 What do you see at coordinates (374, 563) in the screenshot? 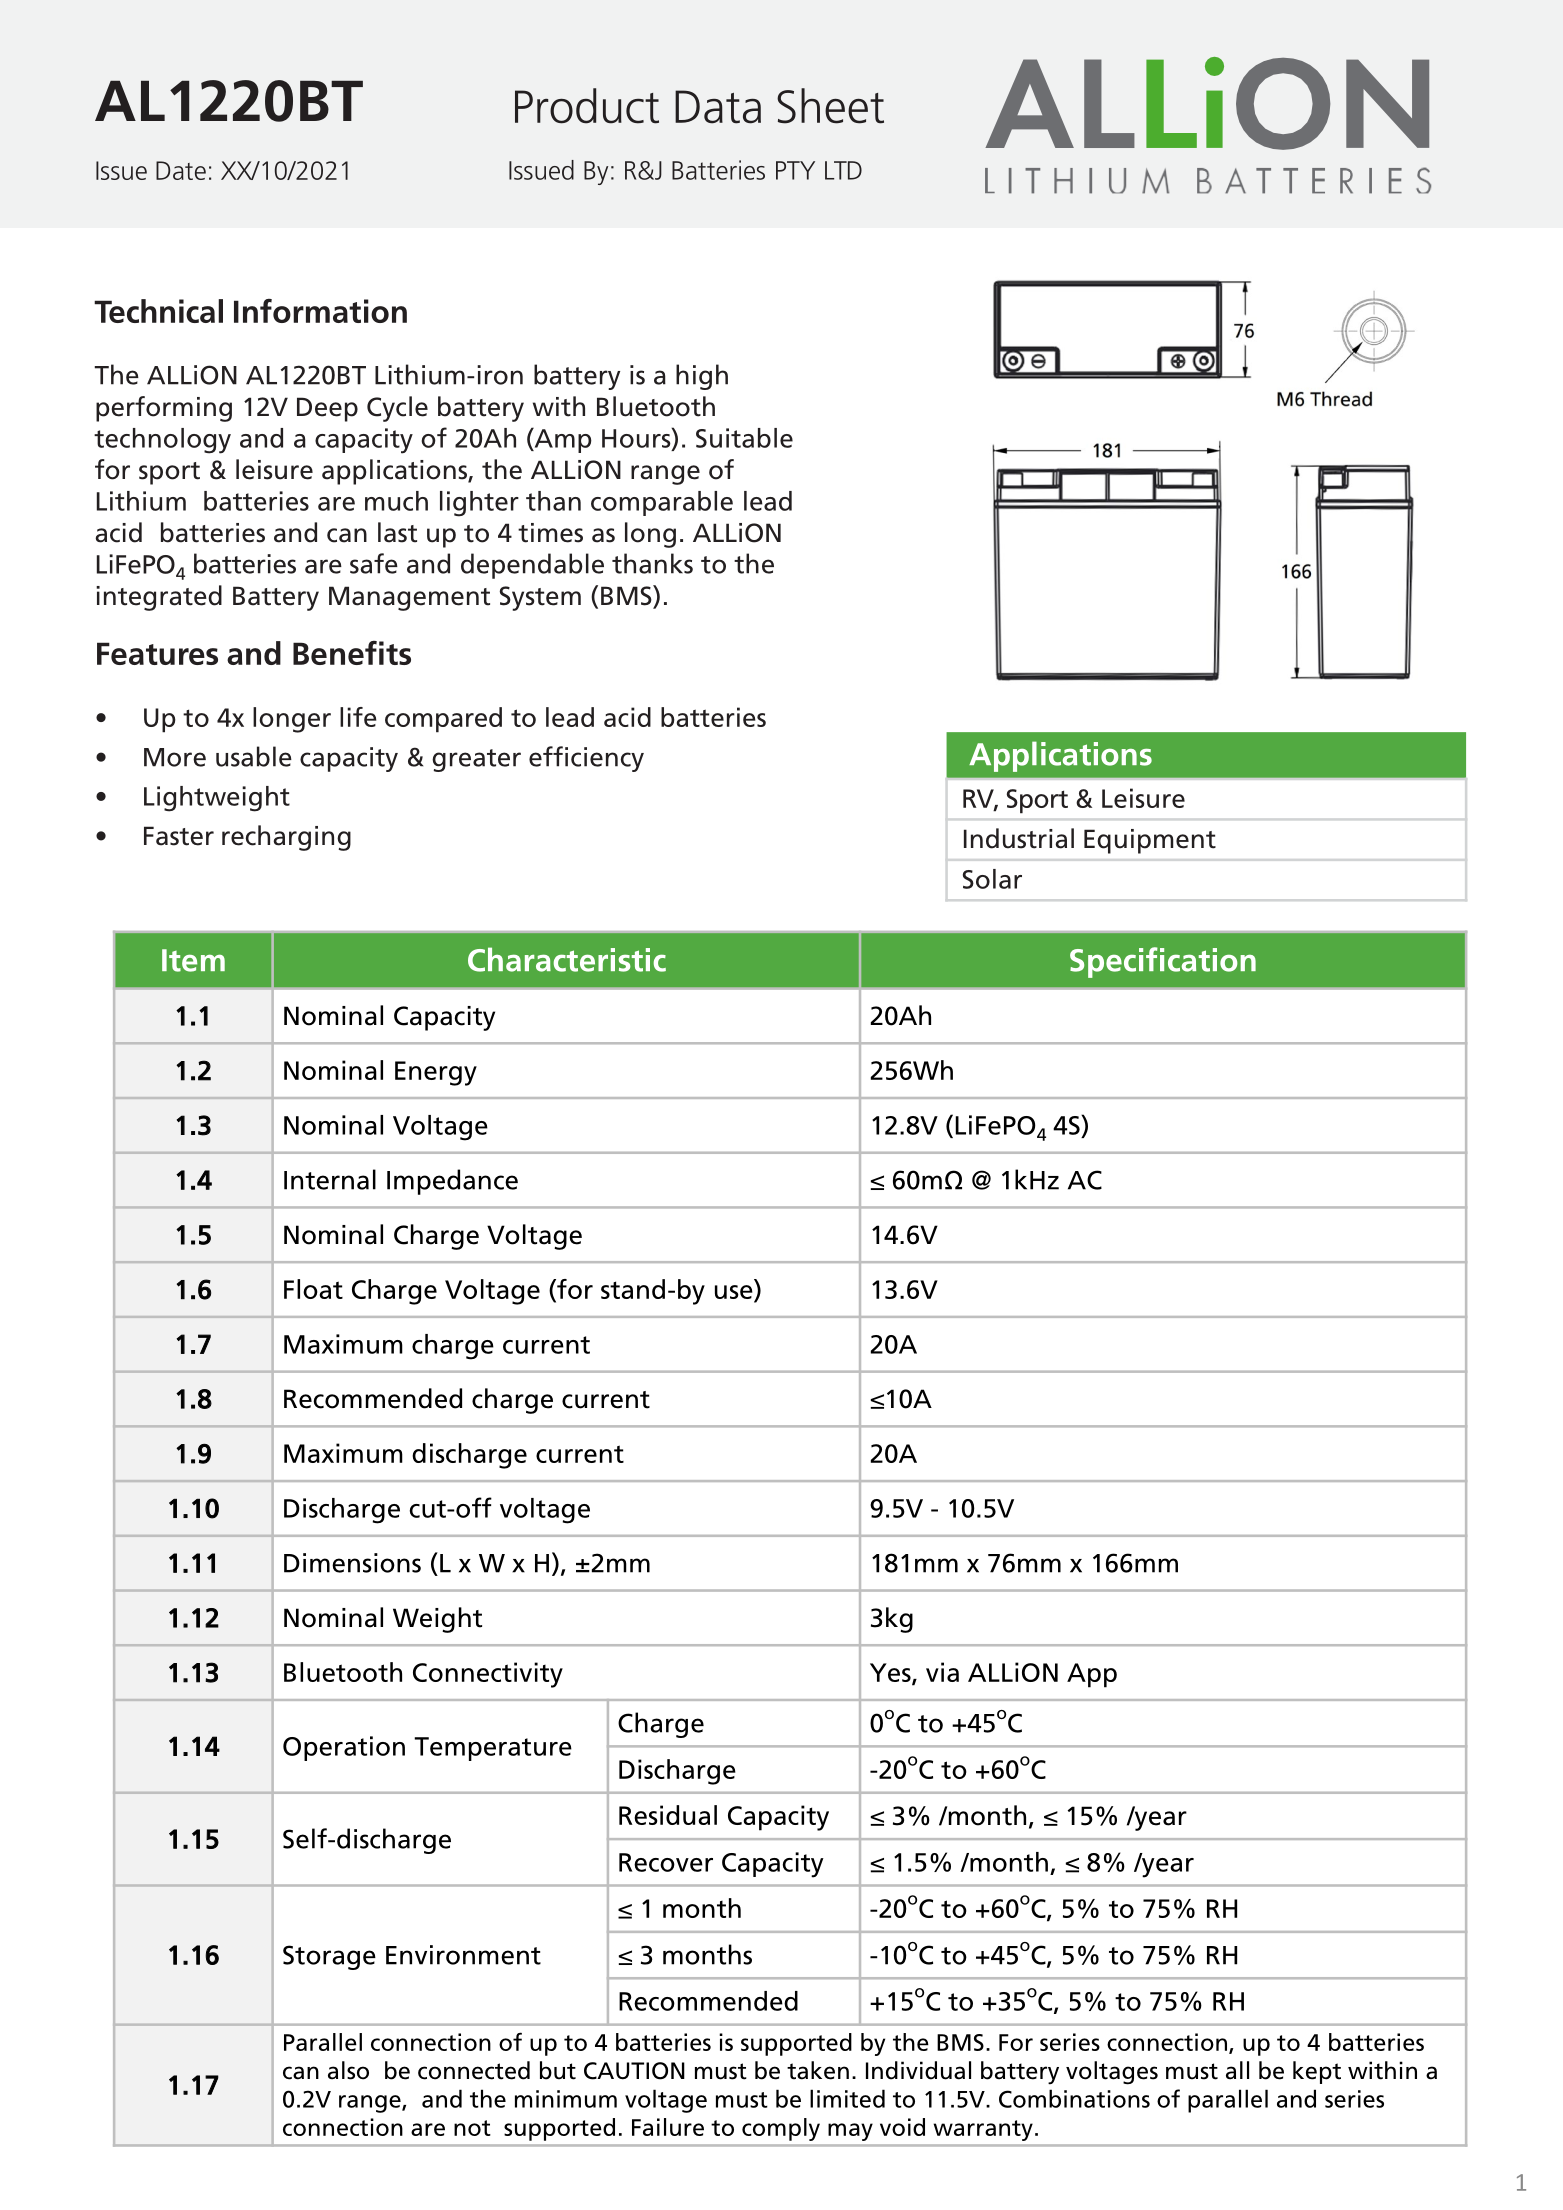
I see `safe` at bounding box center [374, 563].
